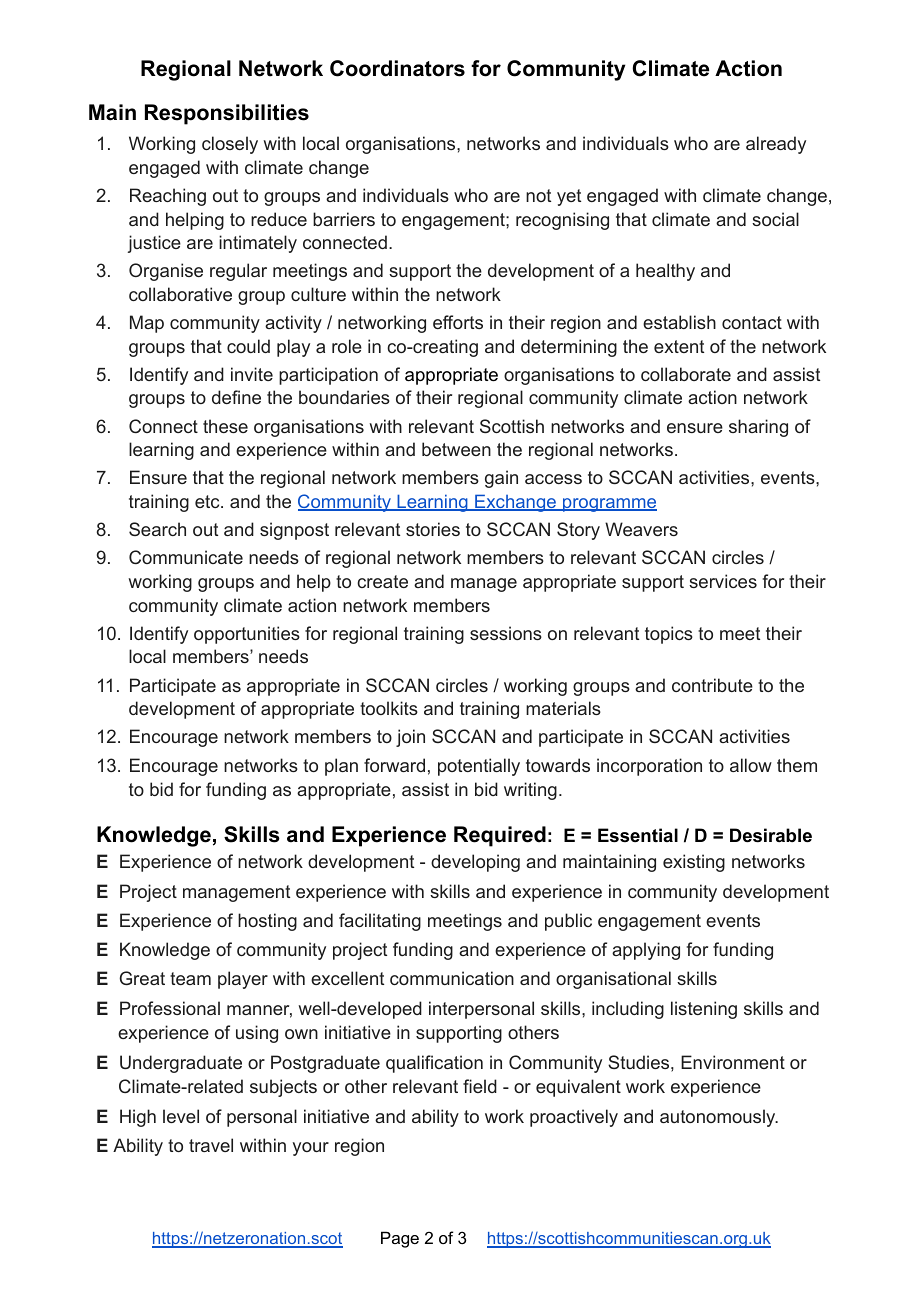 This screenshot has height=1307, width=924. Describe the element at coordinates (247, 635) in the screenshot. I see `opportunities` at that location.
